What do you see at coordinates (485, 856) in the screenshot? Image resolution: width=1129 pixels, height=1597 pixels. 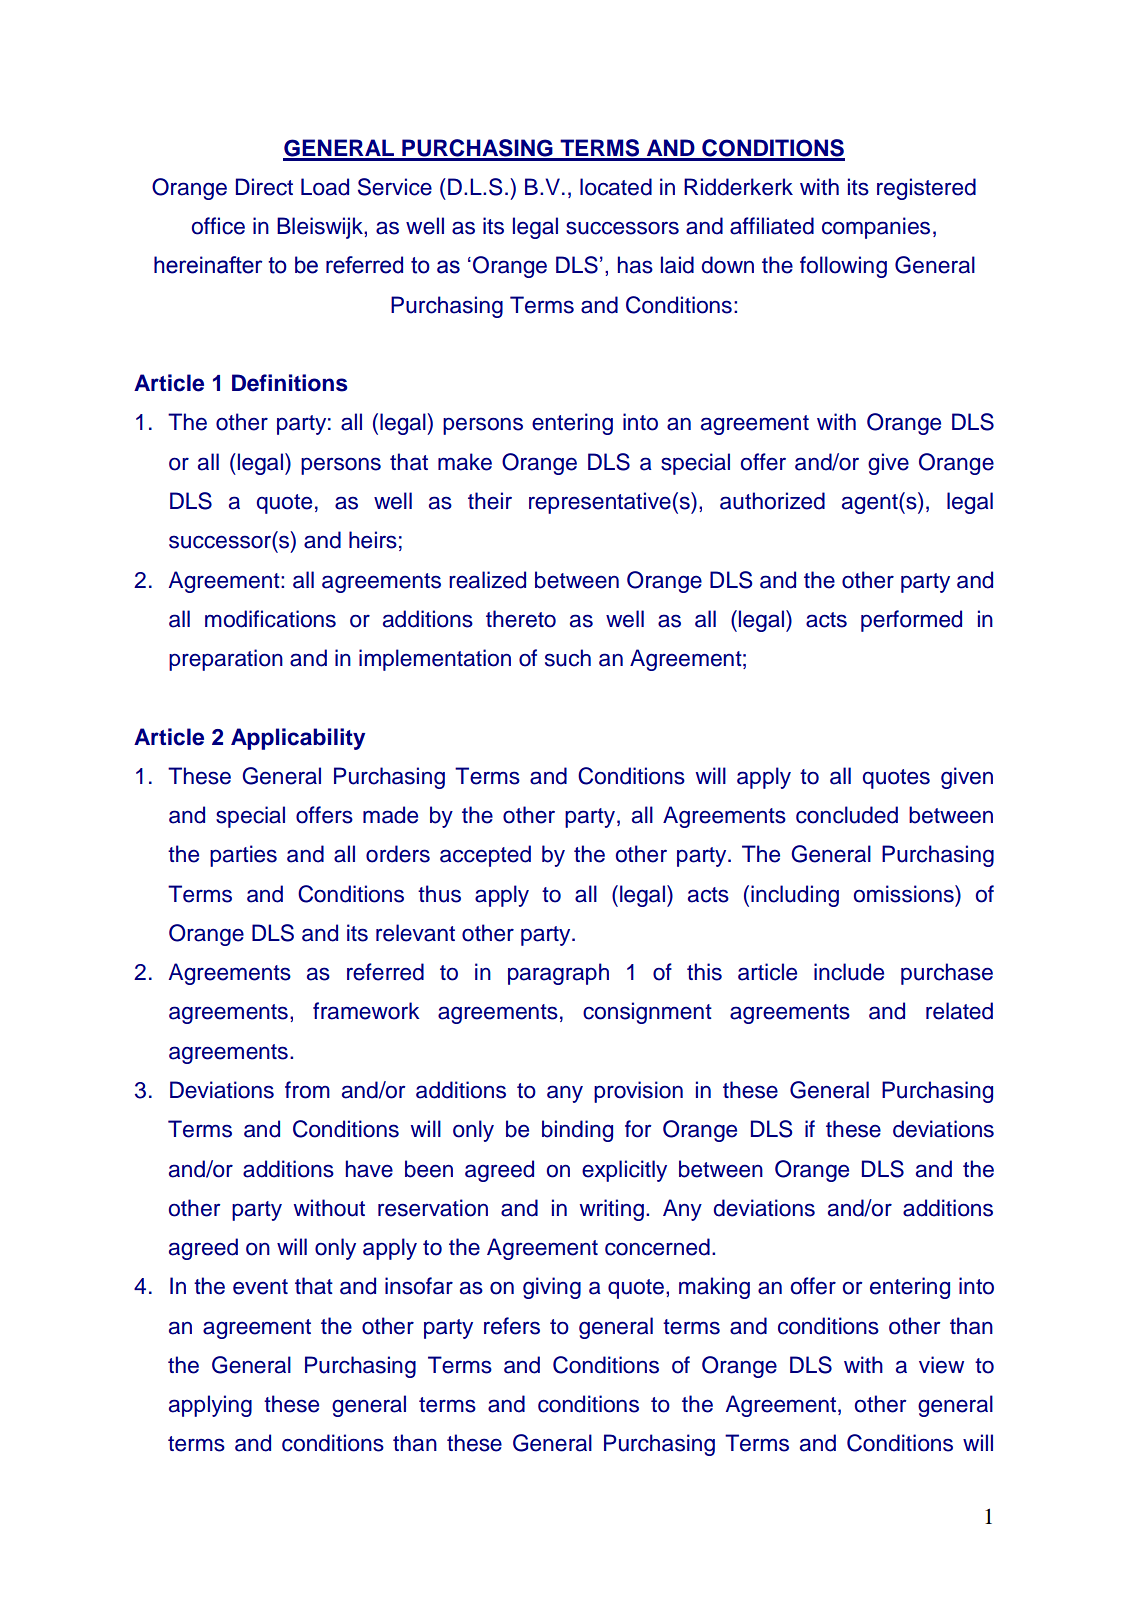 I see `accepted` at bounding box center [485, 856].
